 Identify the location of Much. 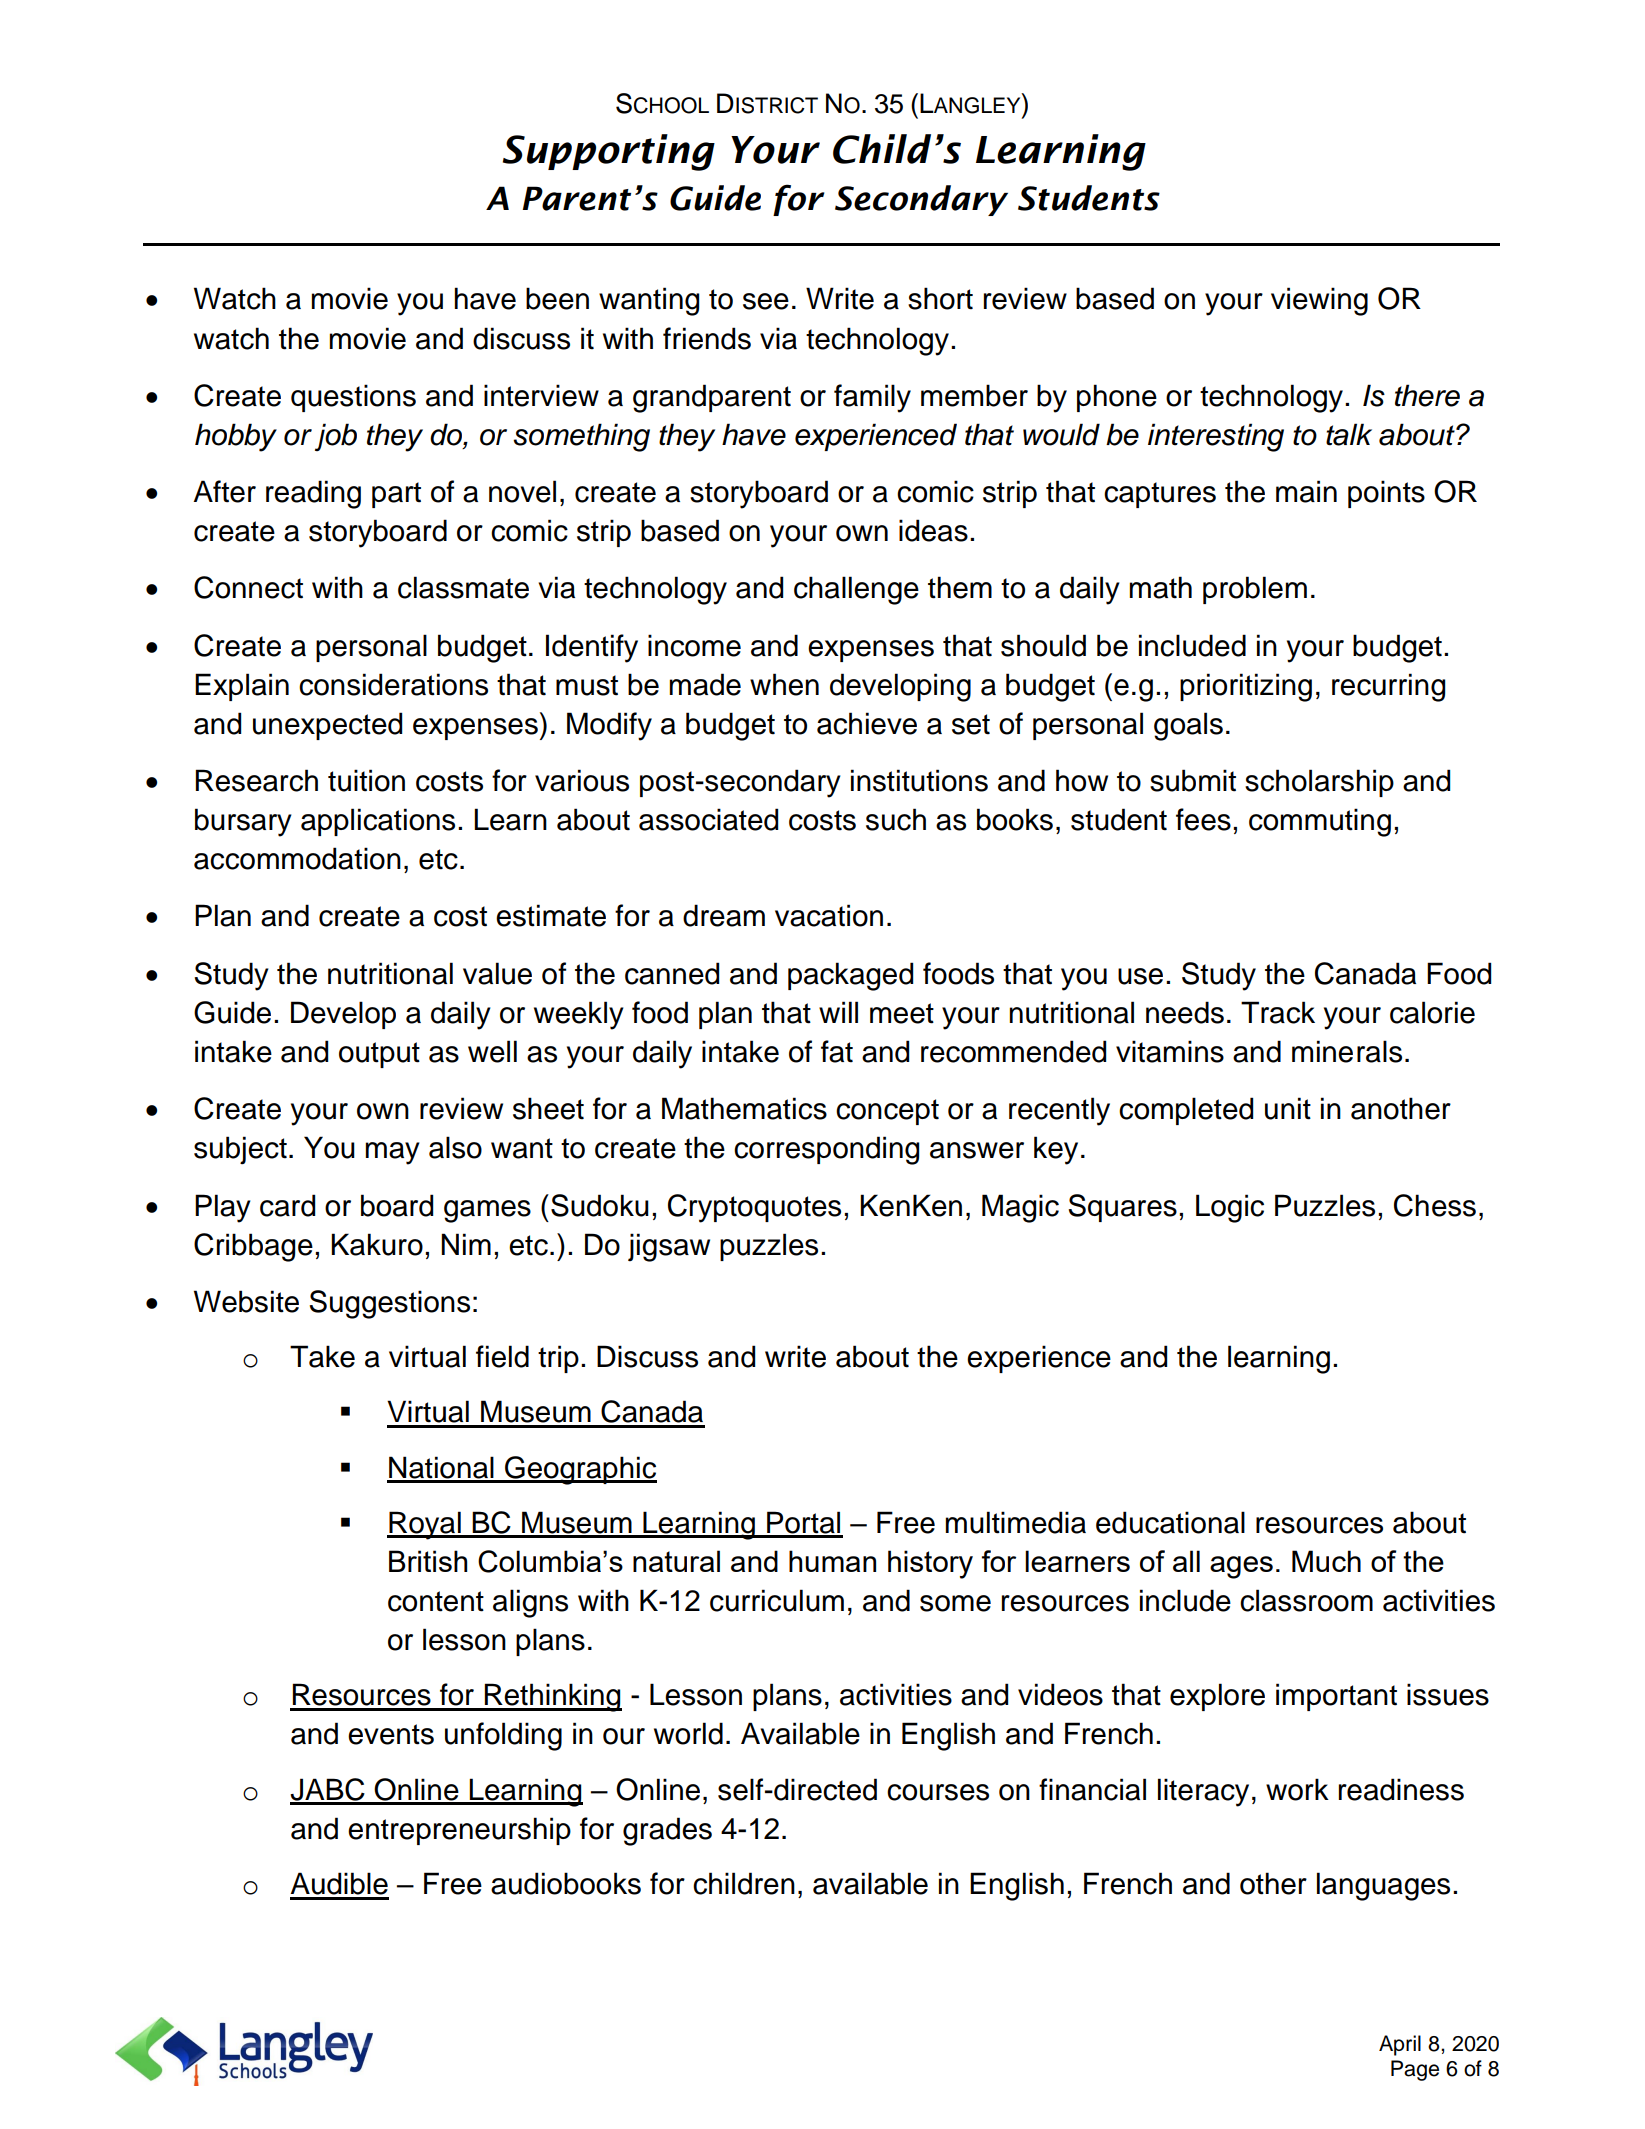
(1326, 1561).
